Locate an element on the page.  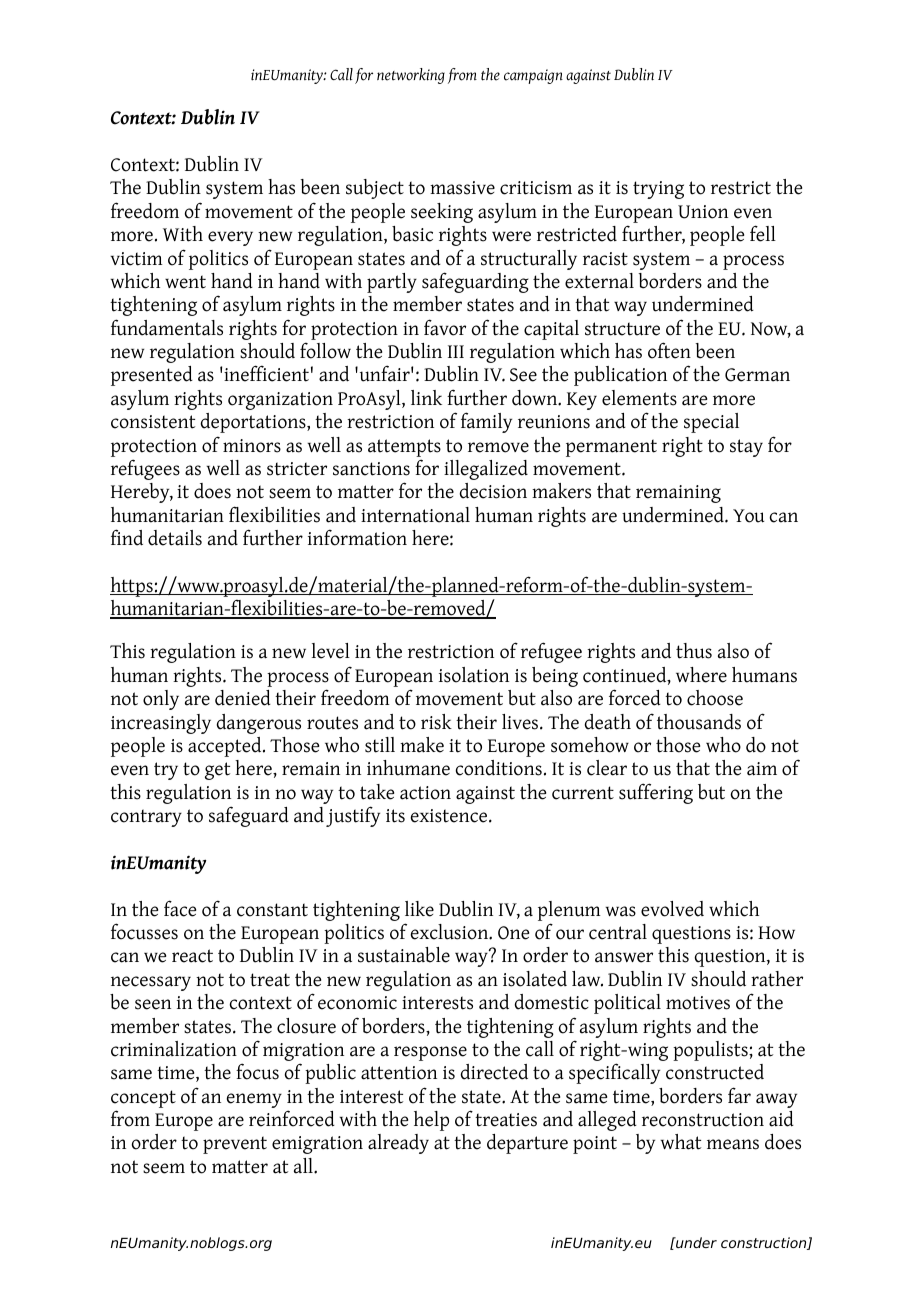
get is located at coordinates (217, 771).
